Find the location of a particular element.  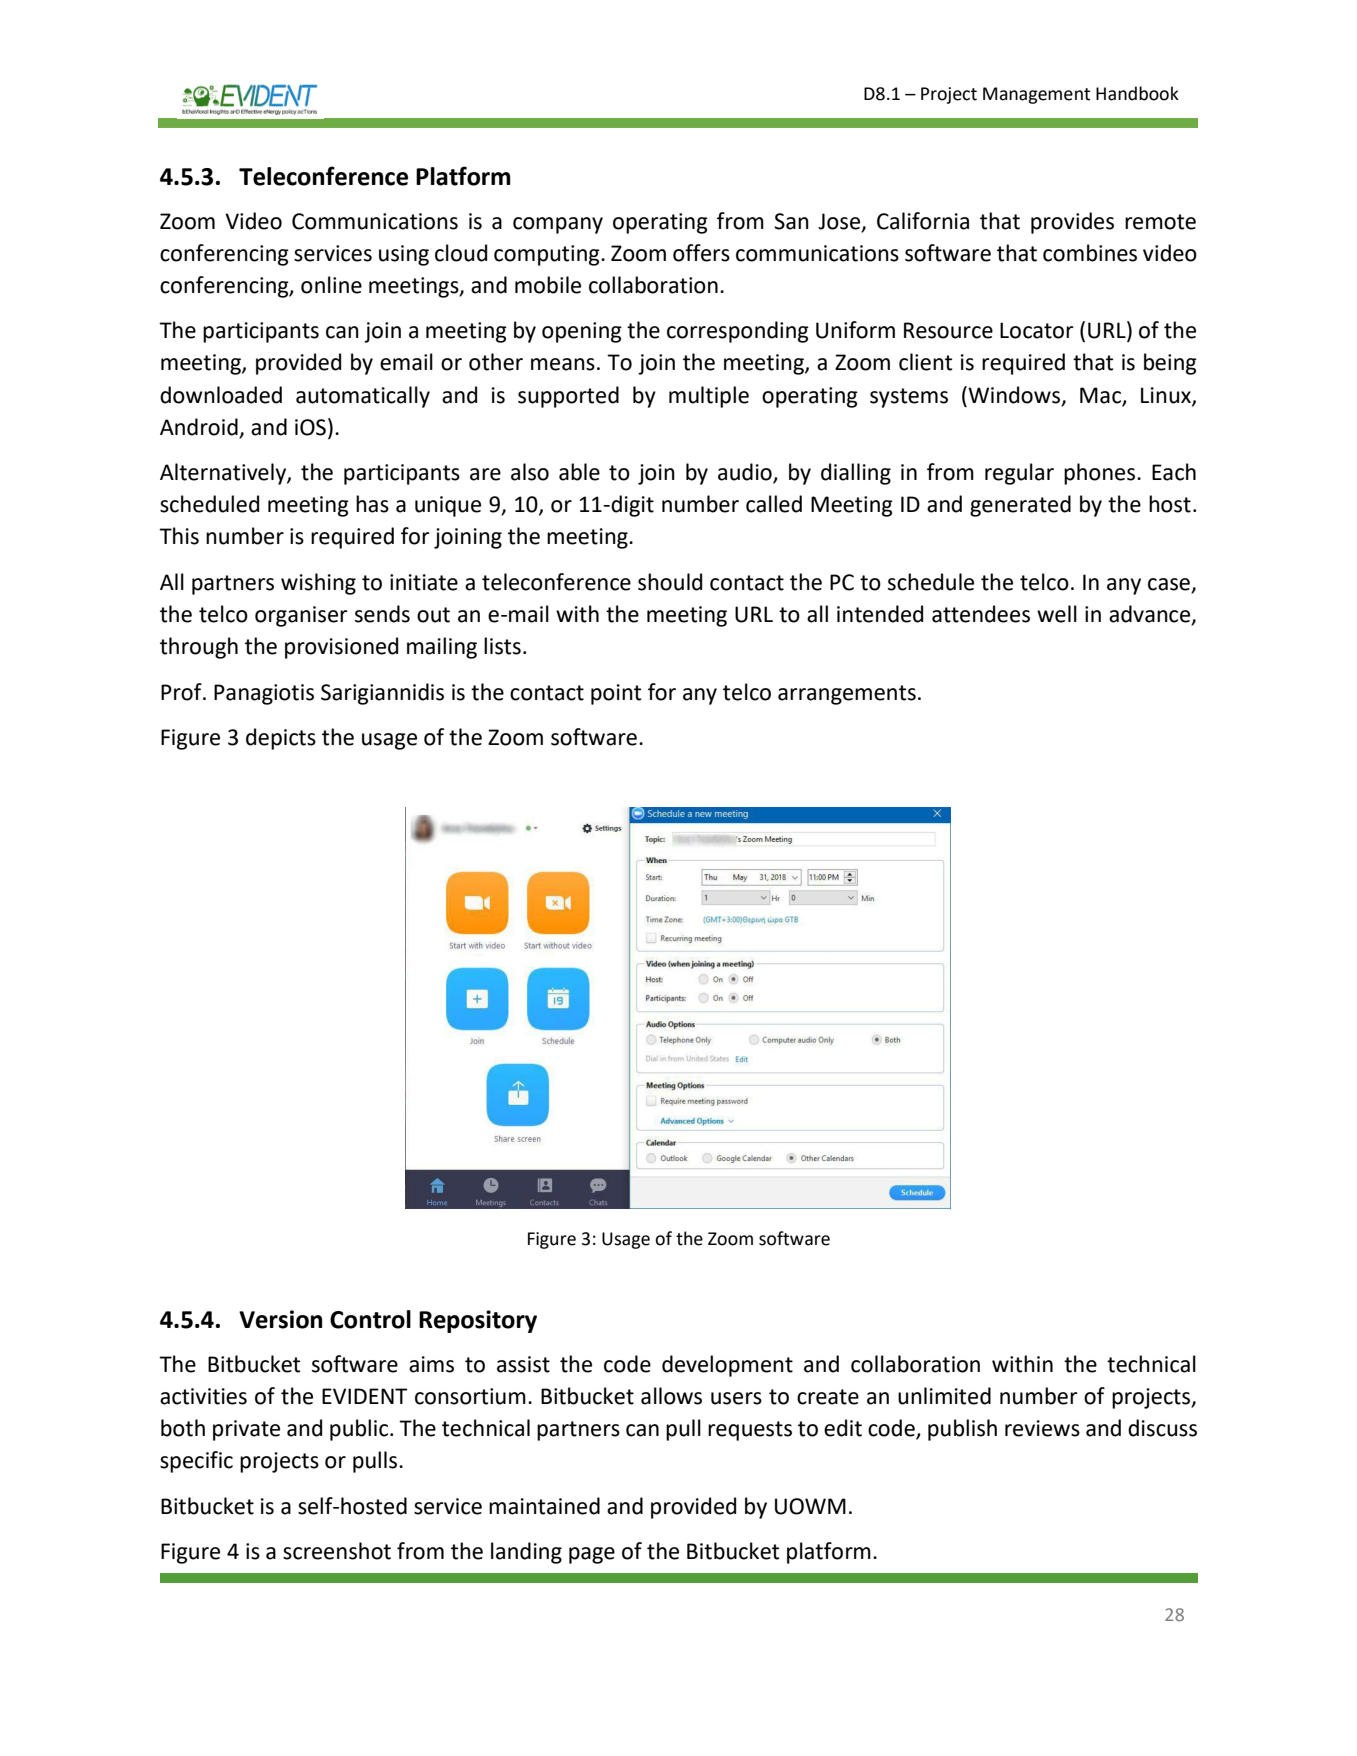

Version is located at coordinates (280, 1319).
